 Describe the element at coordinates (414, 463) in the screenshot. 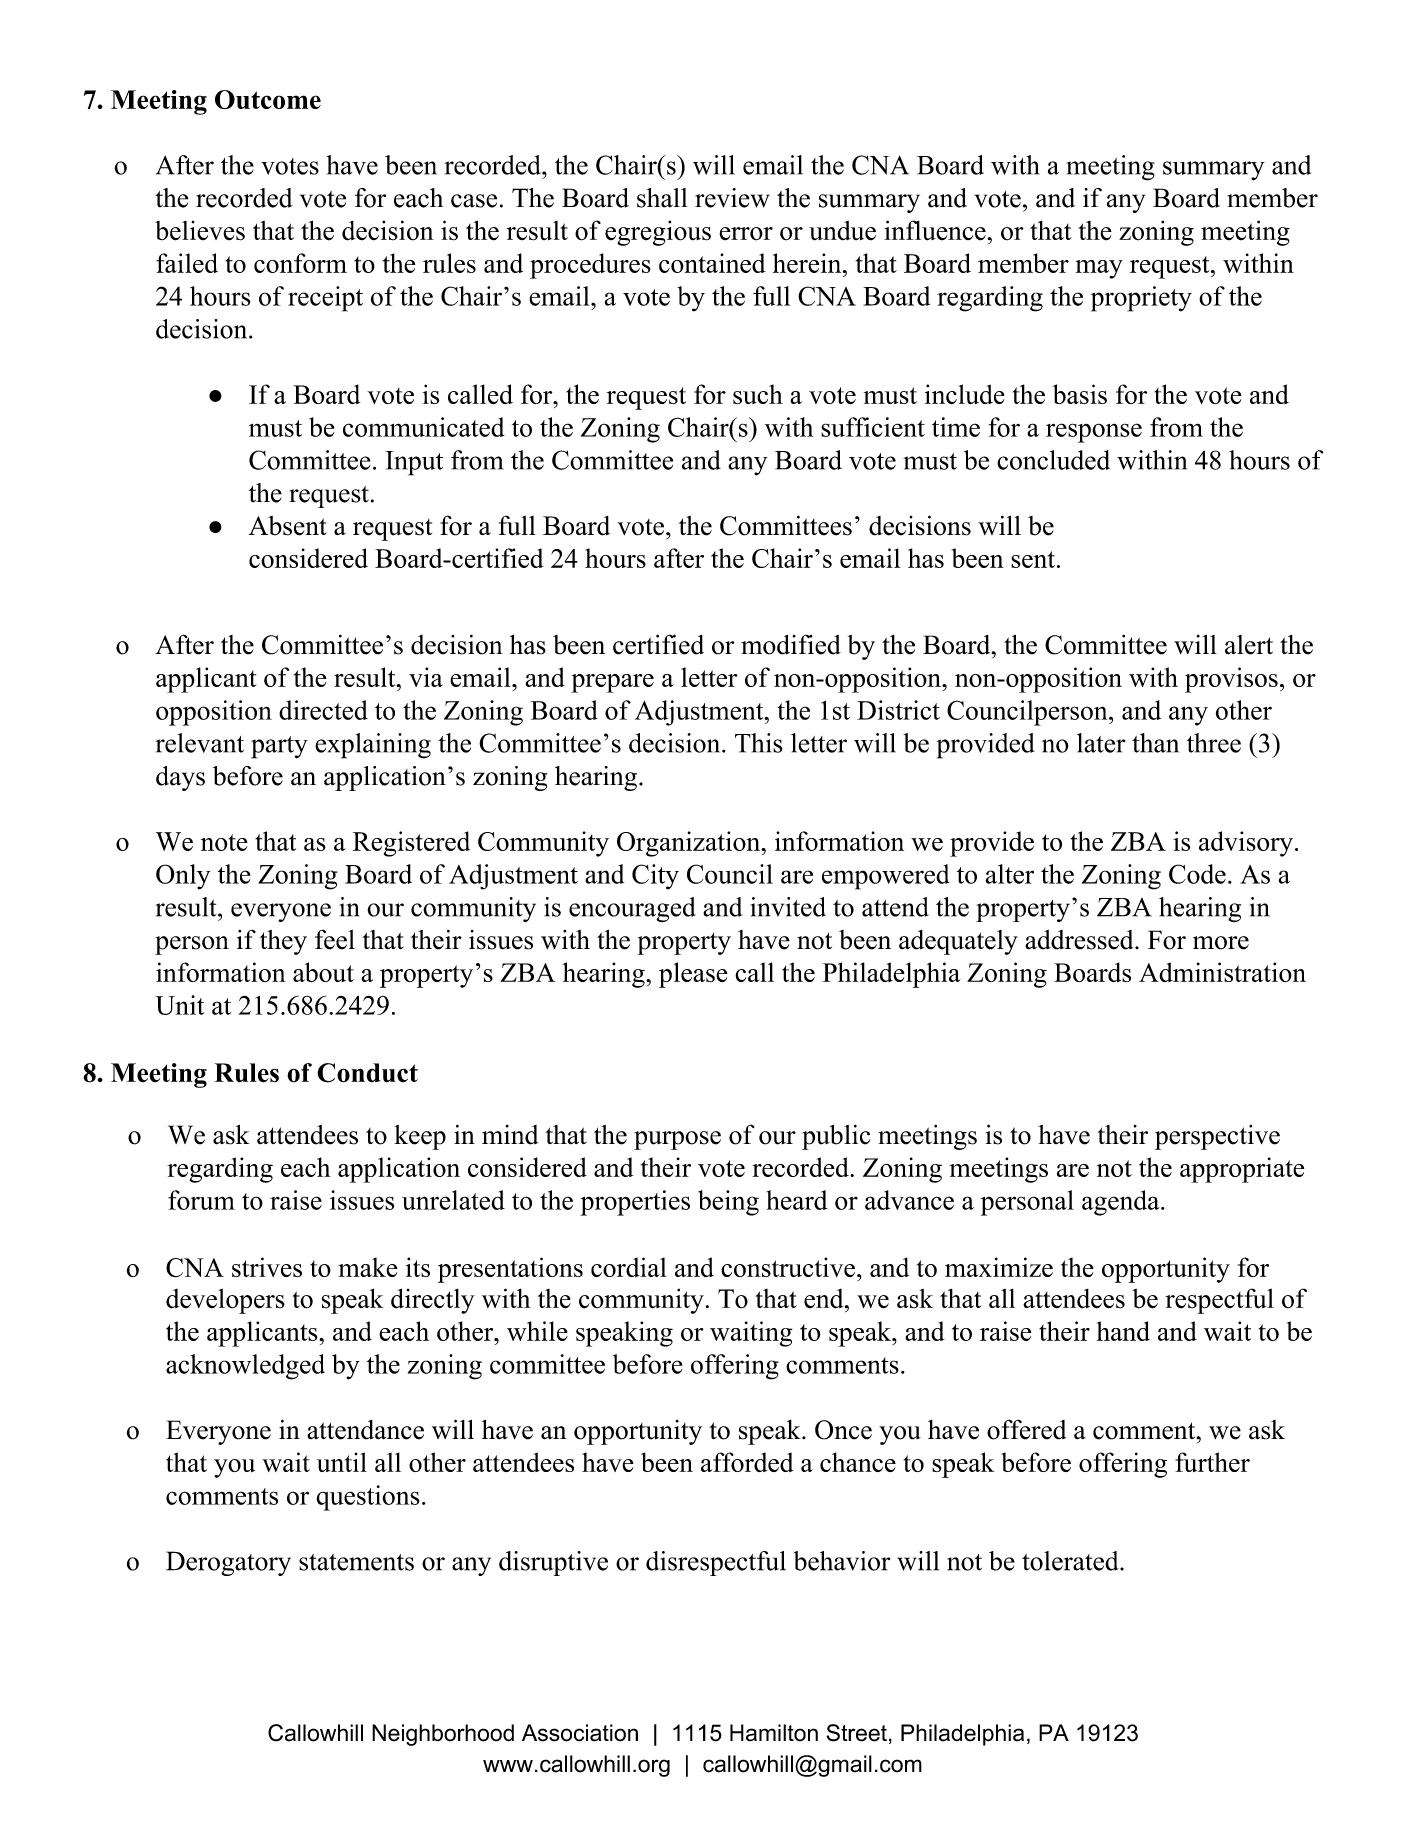

I see `Input` at that location.
